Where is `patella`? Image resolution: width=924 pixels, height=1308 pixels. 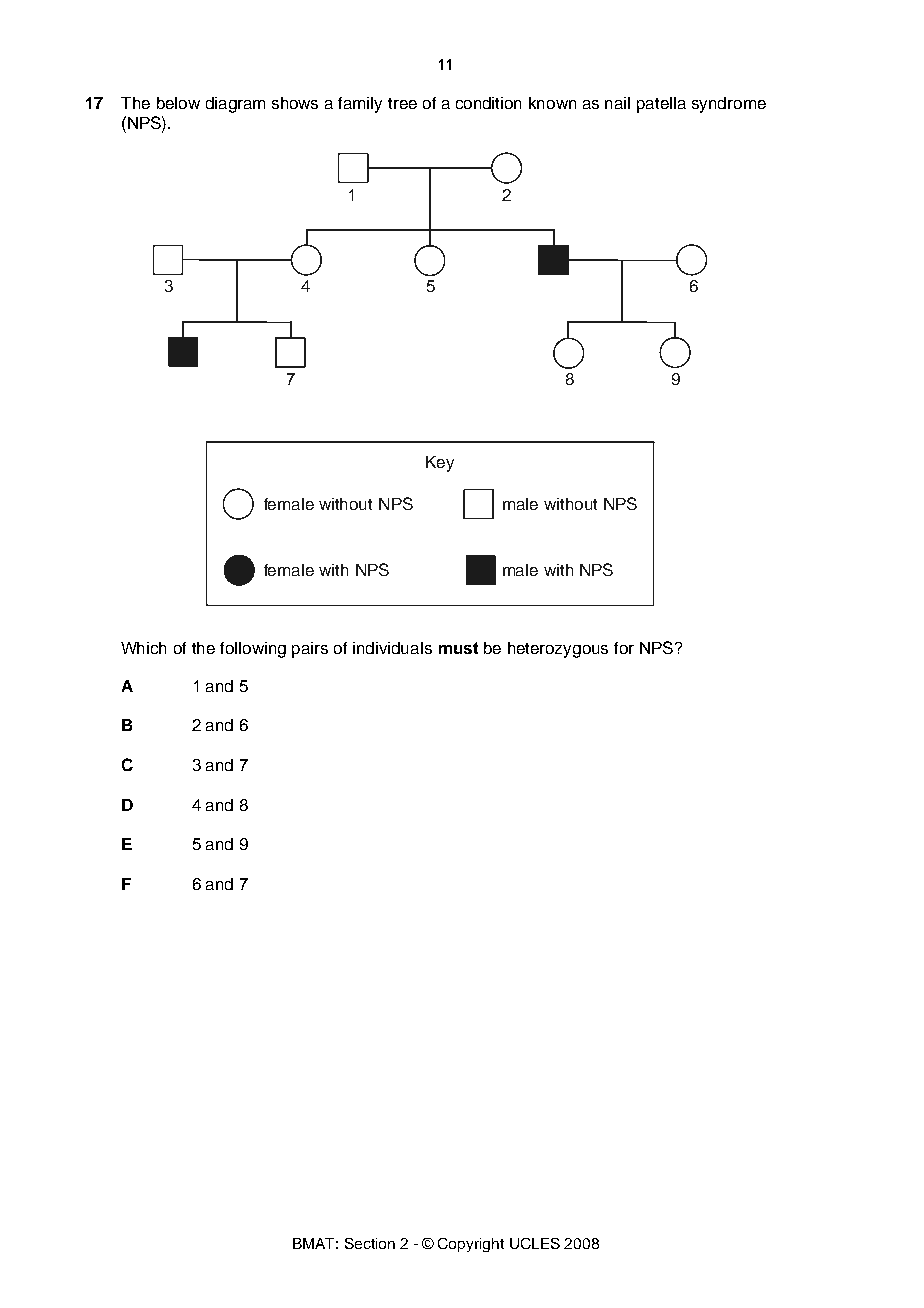
patella is located at coordinates (661, 105).
